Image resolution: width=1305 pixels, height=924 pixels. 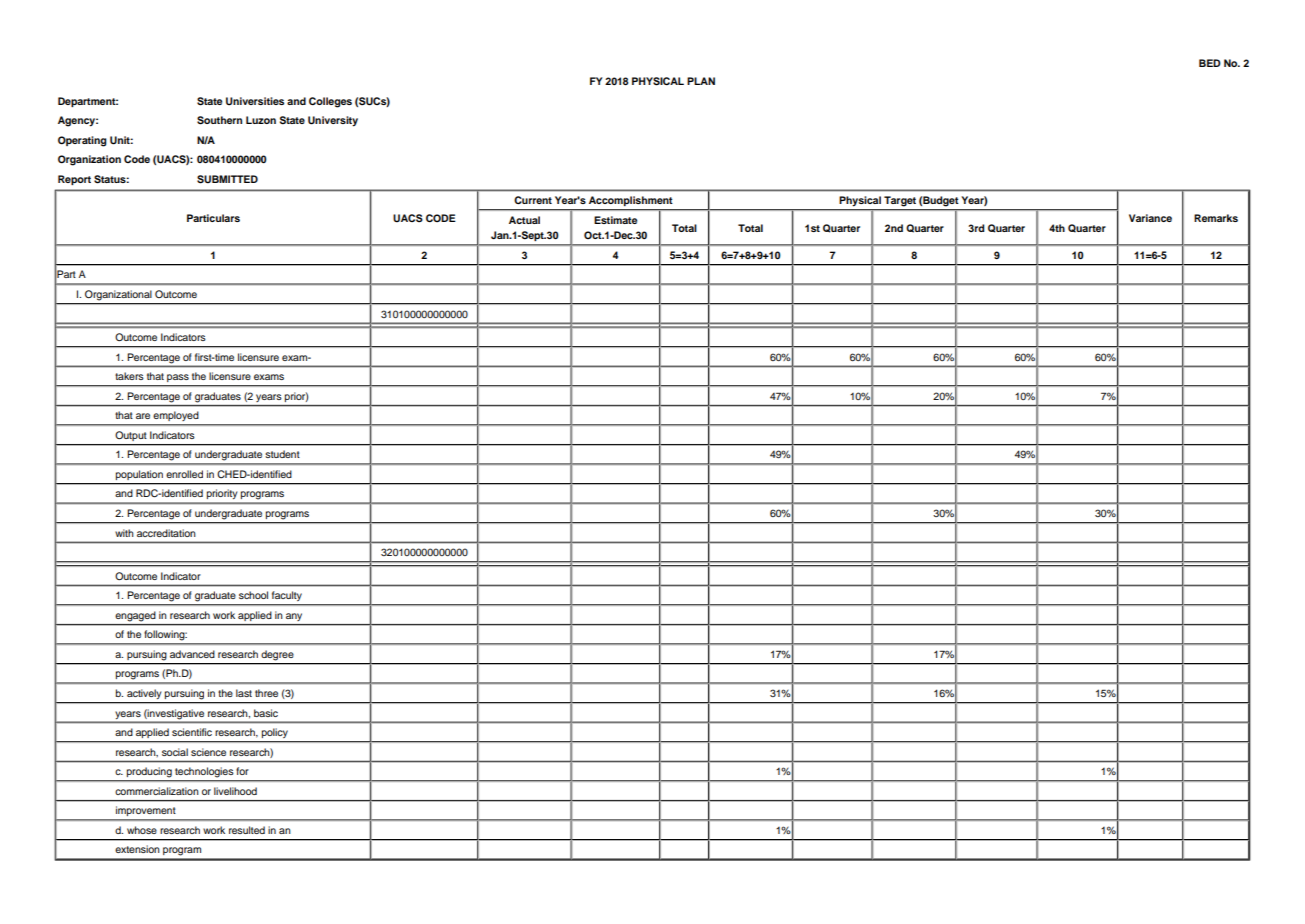 I want to click on Variance, so click(x=1150, y=218).
